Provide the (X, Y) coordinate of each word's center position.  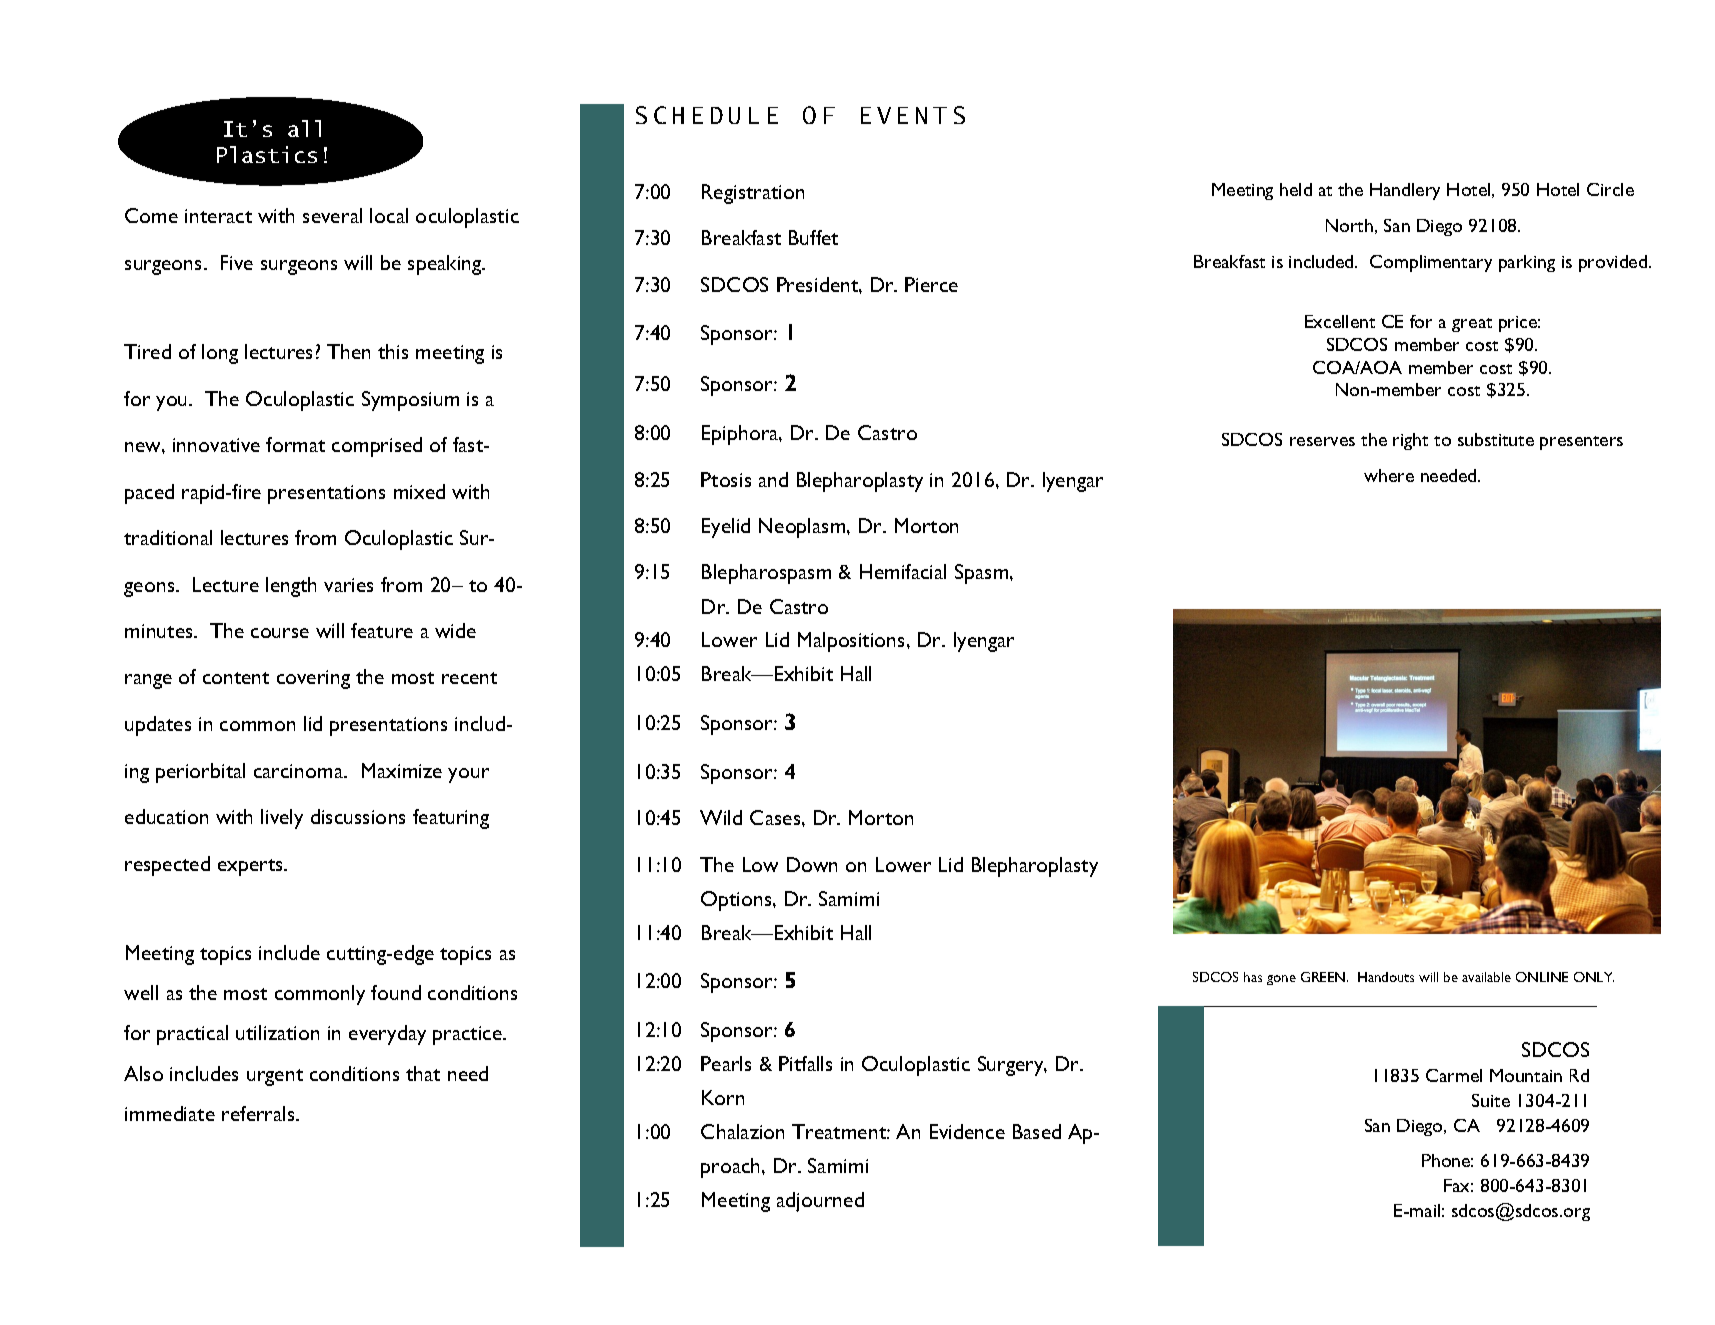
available (1486, 977)
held (1296, 189)
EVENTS (913, 115)
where (1389, 475)
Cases (776, 817)
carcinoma (300, 771)
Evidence (967, 1131)
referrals (259, 1113)
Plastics (267, 154)
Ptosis (726, 479)
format (295, 444)
